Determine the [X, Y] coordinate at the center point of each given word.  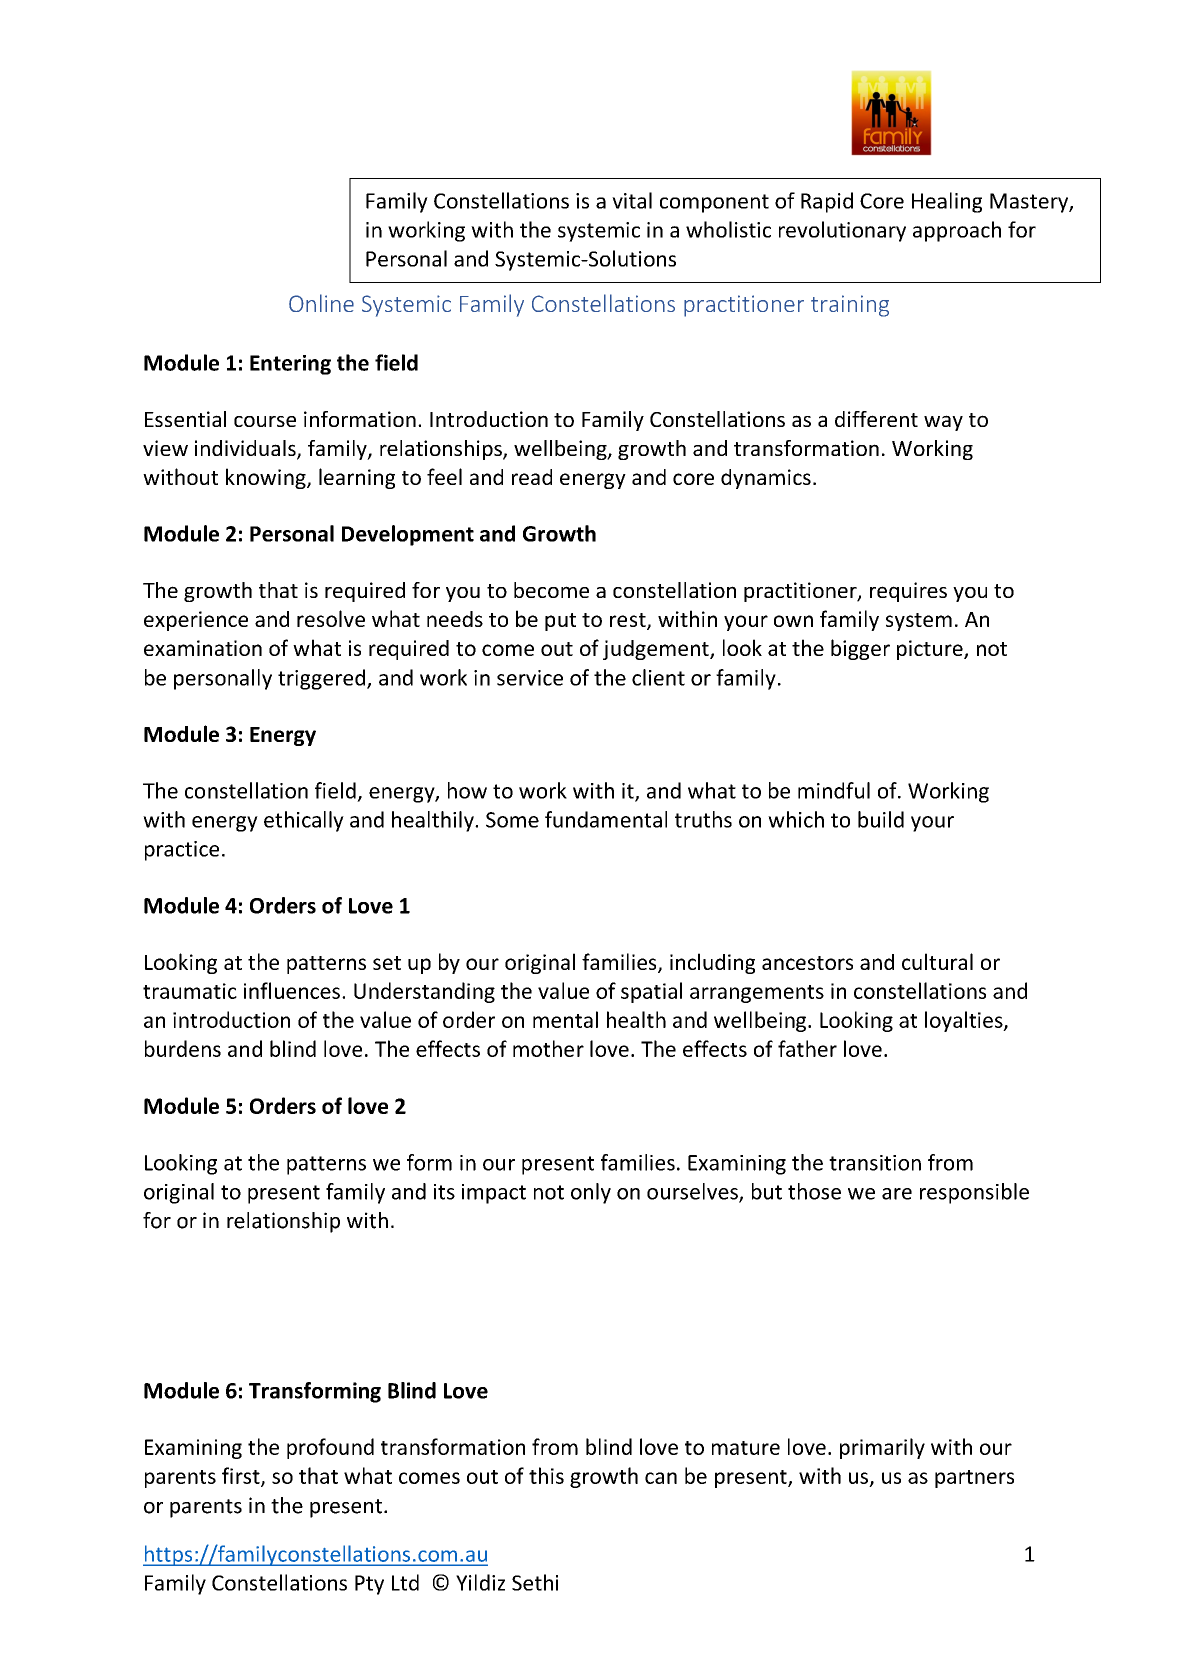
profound [330, 1448]
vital [632, 200]
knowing [267, 478]
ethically [304, 821]
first [242, 1476]
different [876, 419]
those [814, 1191]
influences [292, 990]
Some [512, 820]
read [532, 477]
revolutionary [842, 231]
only [591, 1193]
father [807, 1048]
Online [321, 303]
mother [548, 1048]
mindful [834, 790]
